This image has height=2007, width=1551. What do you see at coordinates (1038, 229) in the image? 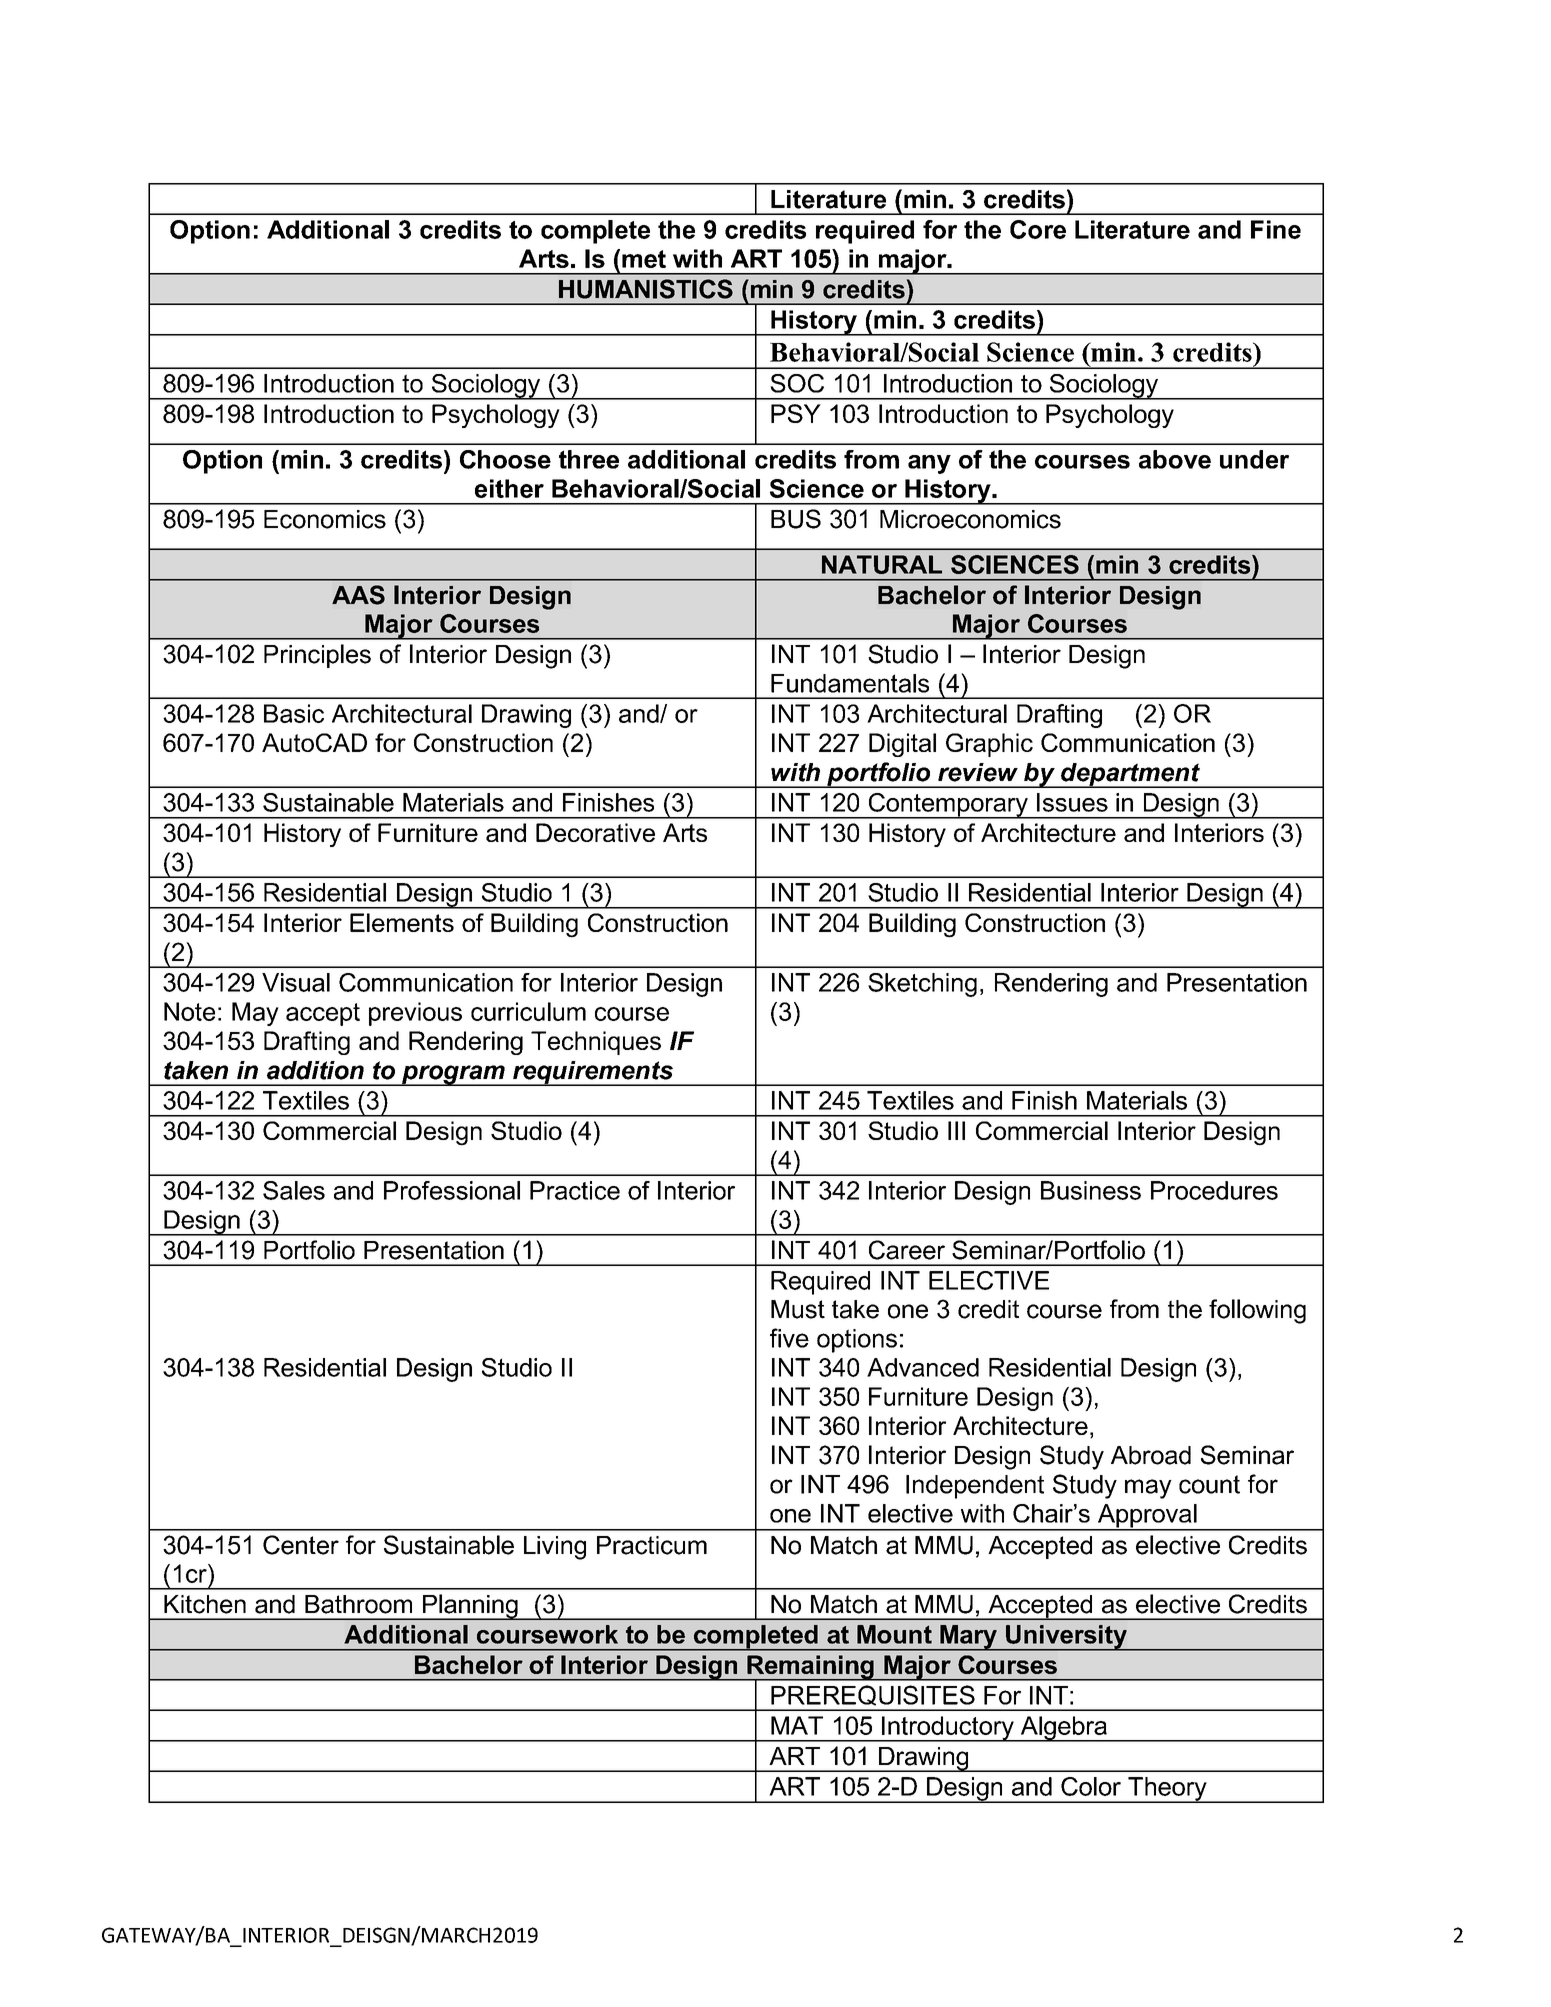
I see `Core` at bounding box center [1038, 229].
